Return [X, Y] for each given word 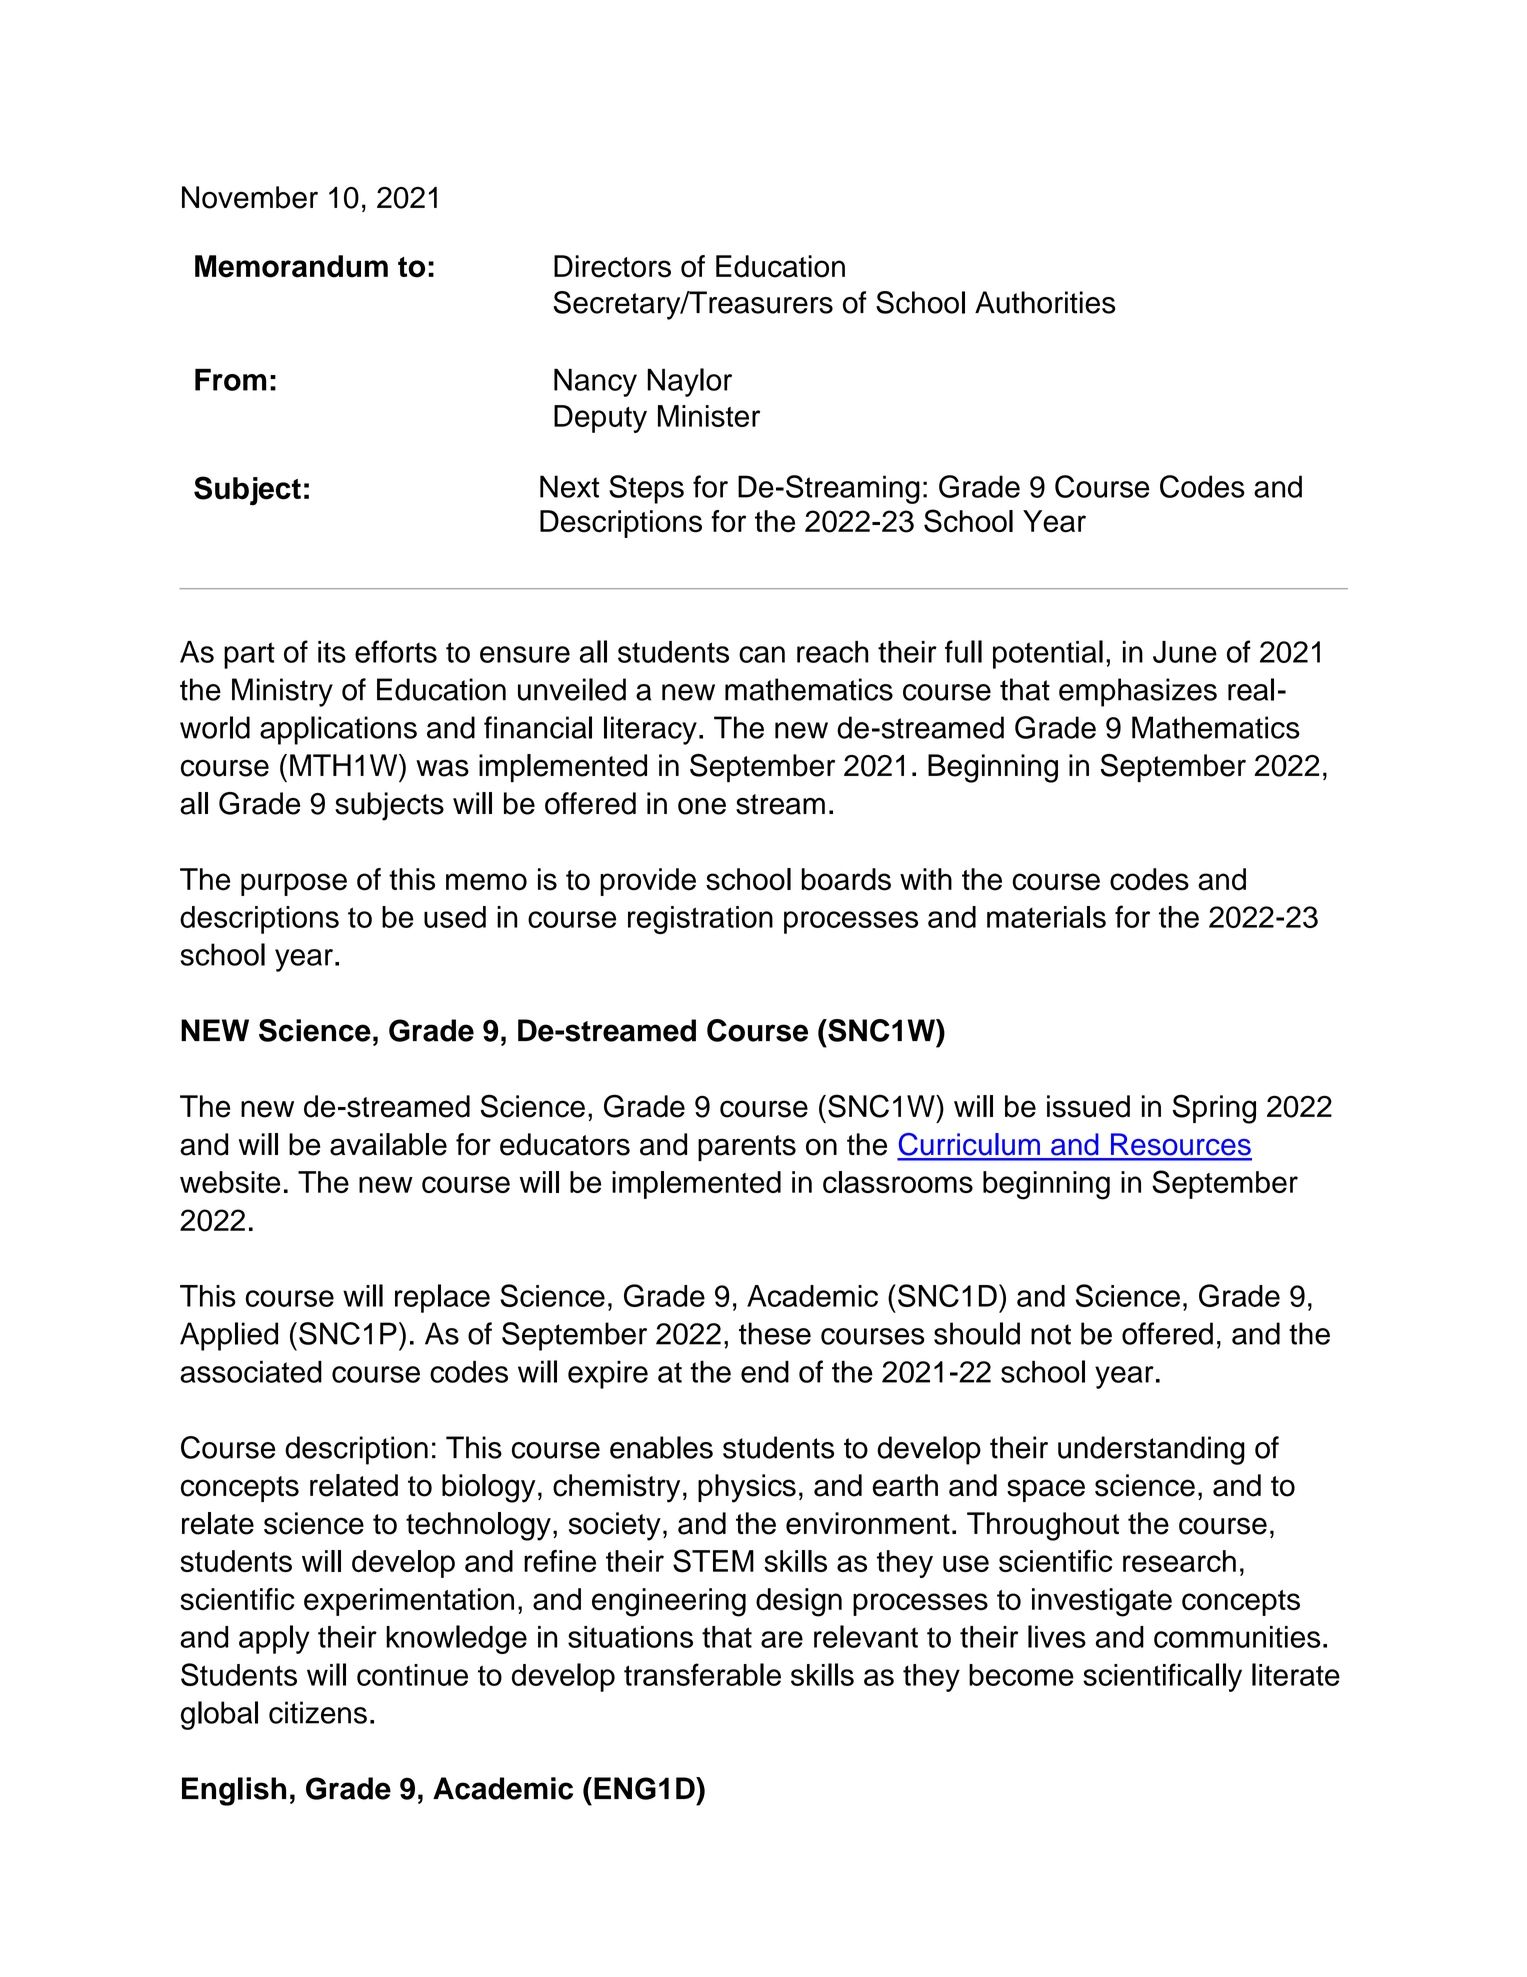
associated [251, 1371]
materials [1046, 917]
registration [700, 920]
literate [1296, 1674]
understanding [1151, 1450]
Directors [612, 266]
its [332, 652]
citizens [318, 1712]
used [455, 917]
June [1185, 652]
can [762, 654]
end [765, 1371]
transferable [702, 1674]
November [250, 197]
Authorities [1045, 302]
